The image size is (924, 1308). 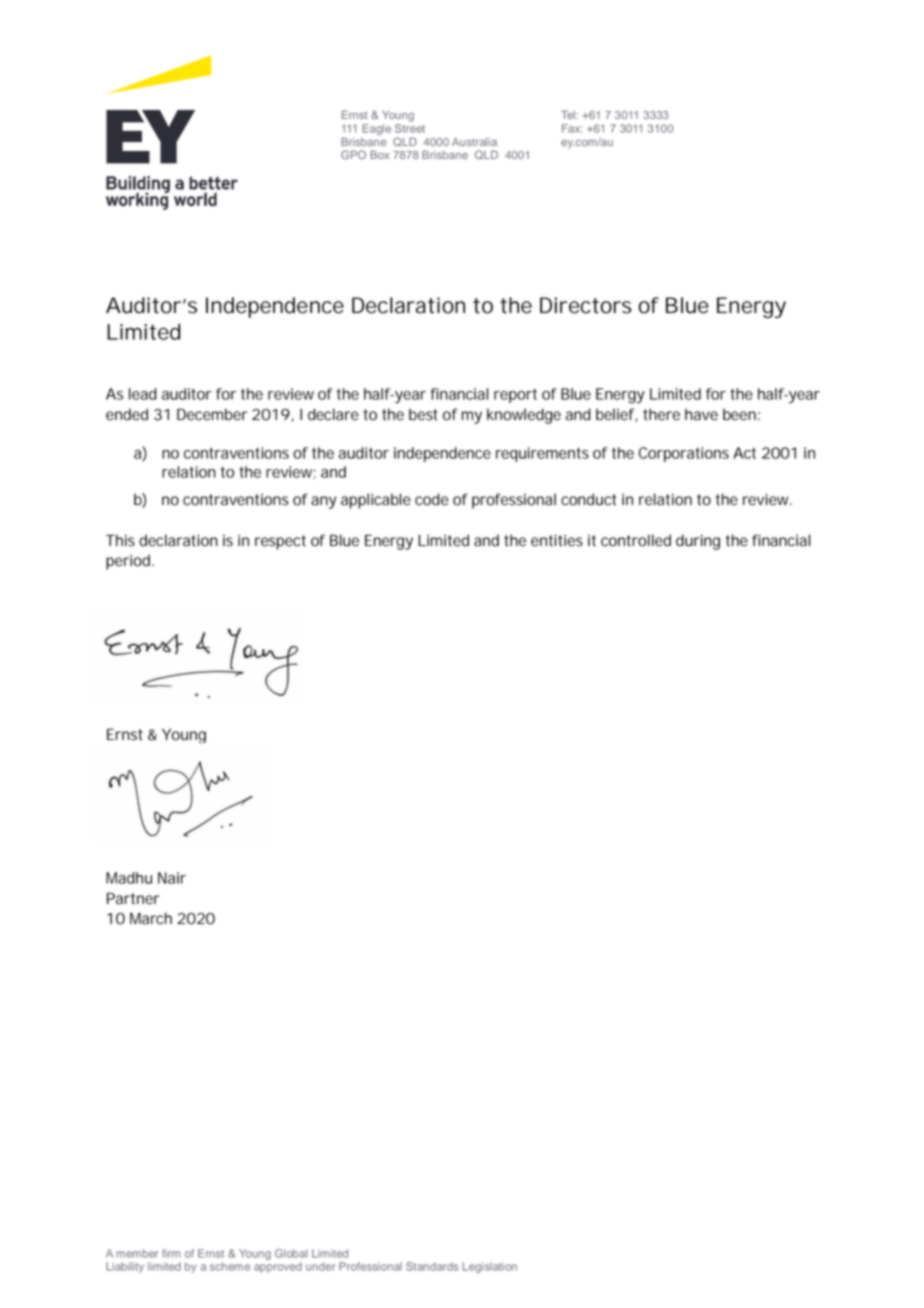 What do you see at coordinates (353, 154) in the page?
I see `GPO` at bounding box center [353, 154].
